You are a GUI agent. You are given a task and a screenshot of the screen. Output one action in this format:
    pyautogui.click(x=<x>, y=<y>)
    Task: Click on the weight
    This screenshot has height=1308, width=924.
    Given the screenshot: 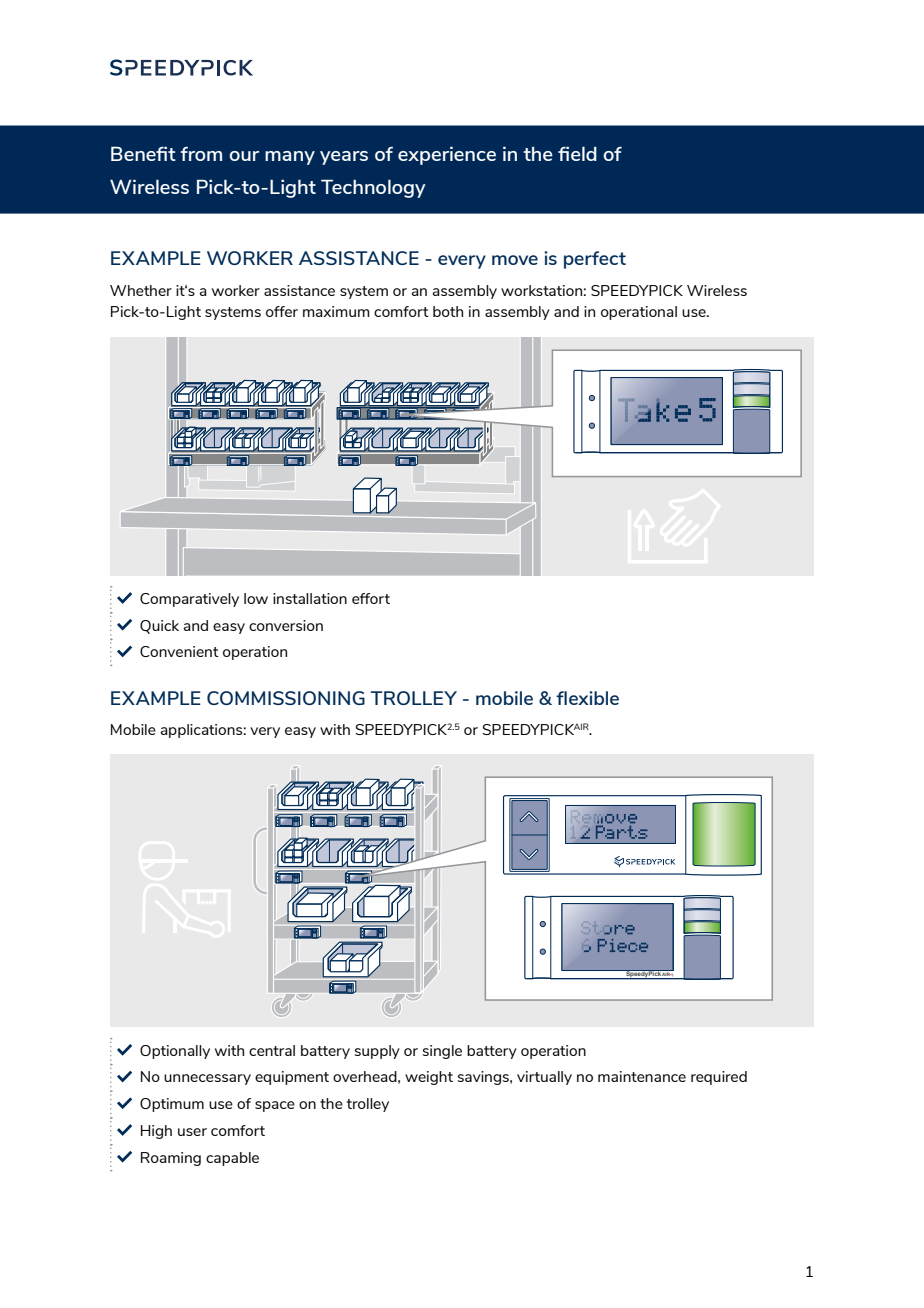 What is the action you would take?
    pyautogui.click(x=429, y=1078)
